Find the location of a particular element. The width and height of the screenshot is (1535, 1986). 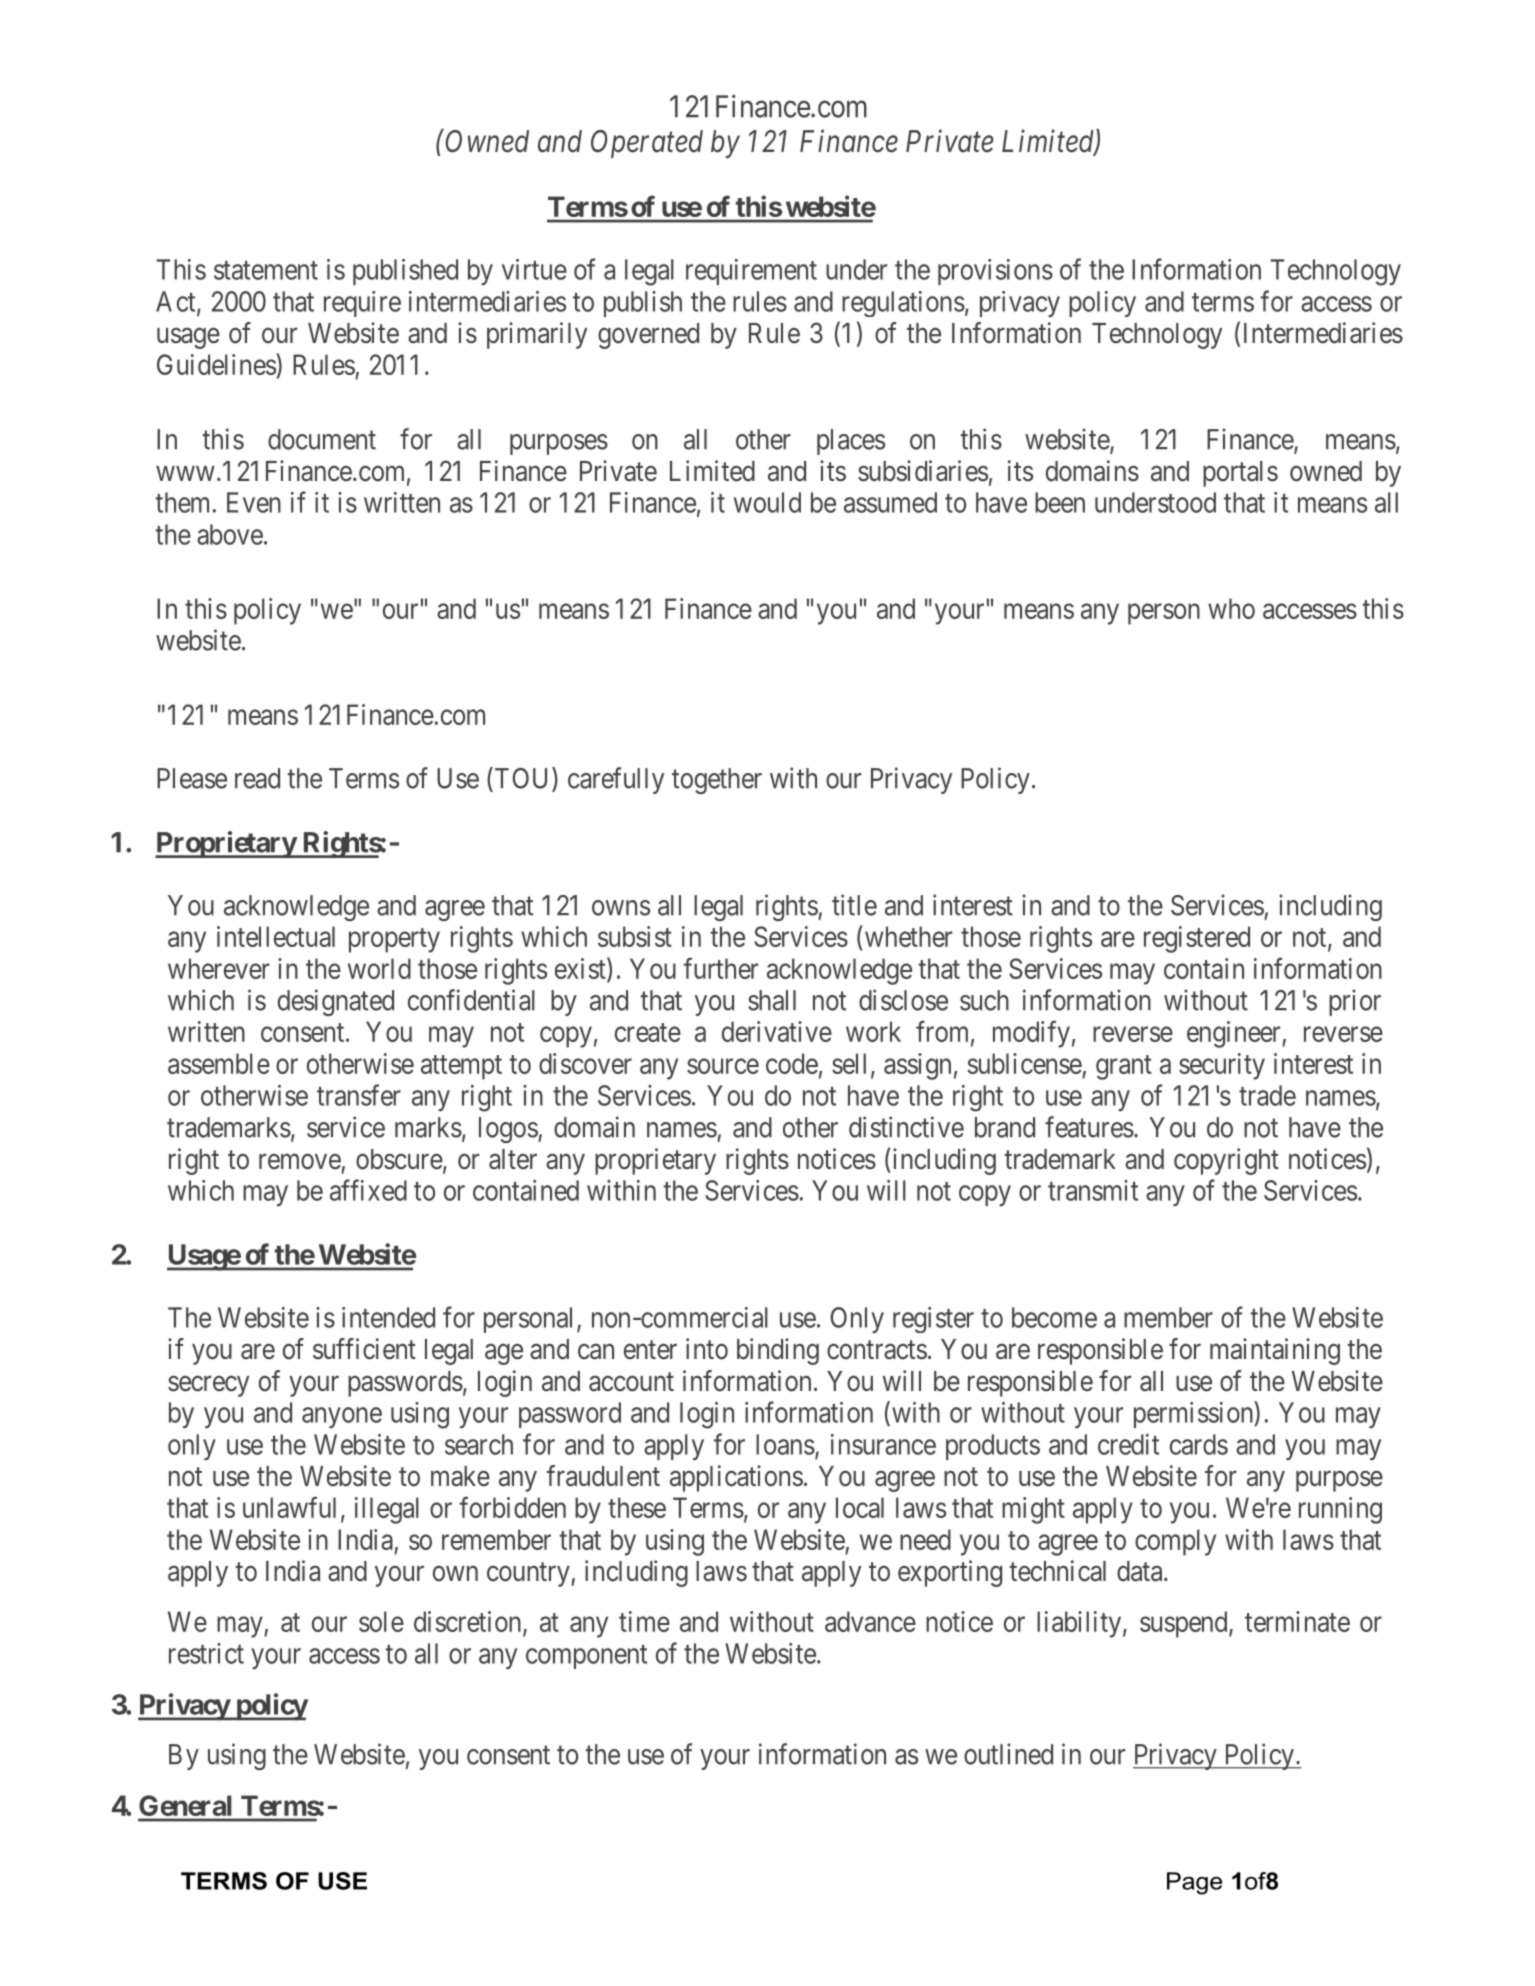

statement is located at coordinates (266, 270).
